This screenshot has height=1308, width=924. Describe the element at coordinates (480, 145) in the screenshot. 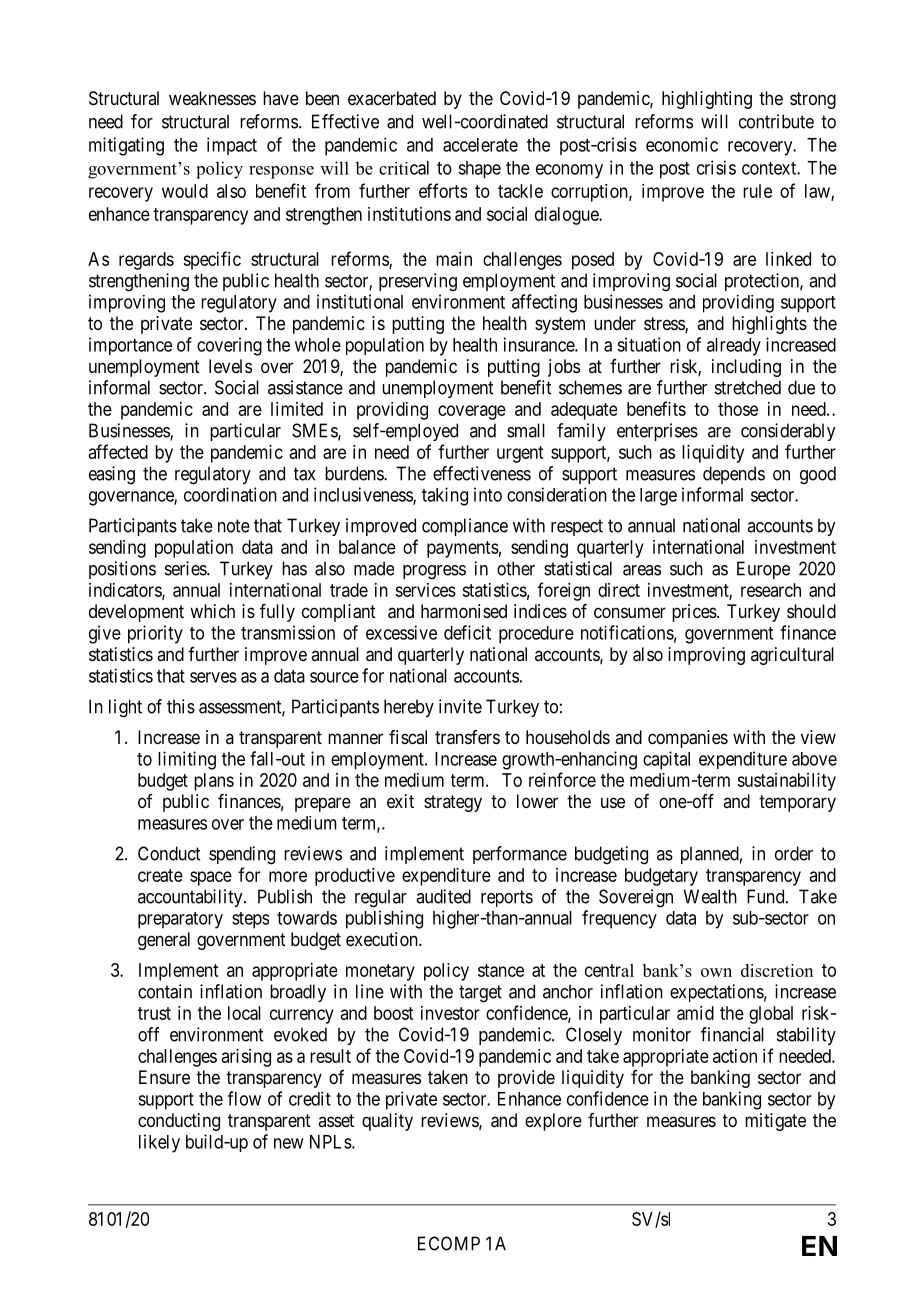

I see `accelerate` at that location.
